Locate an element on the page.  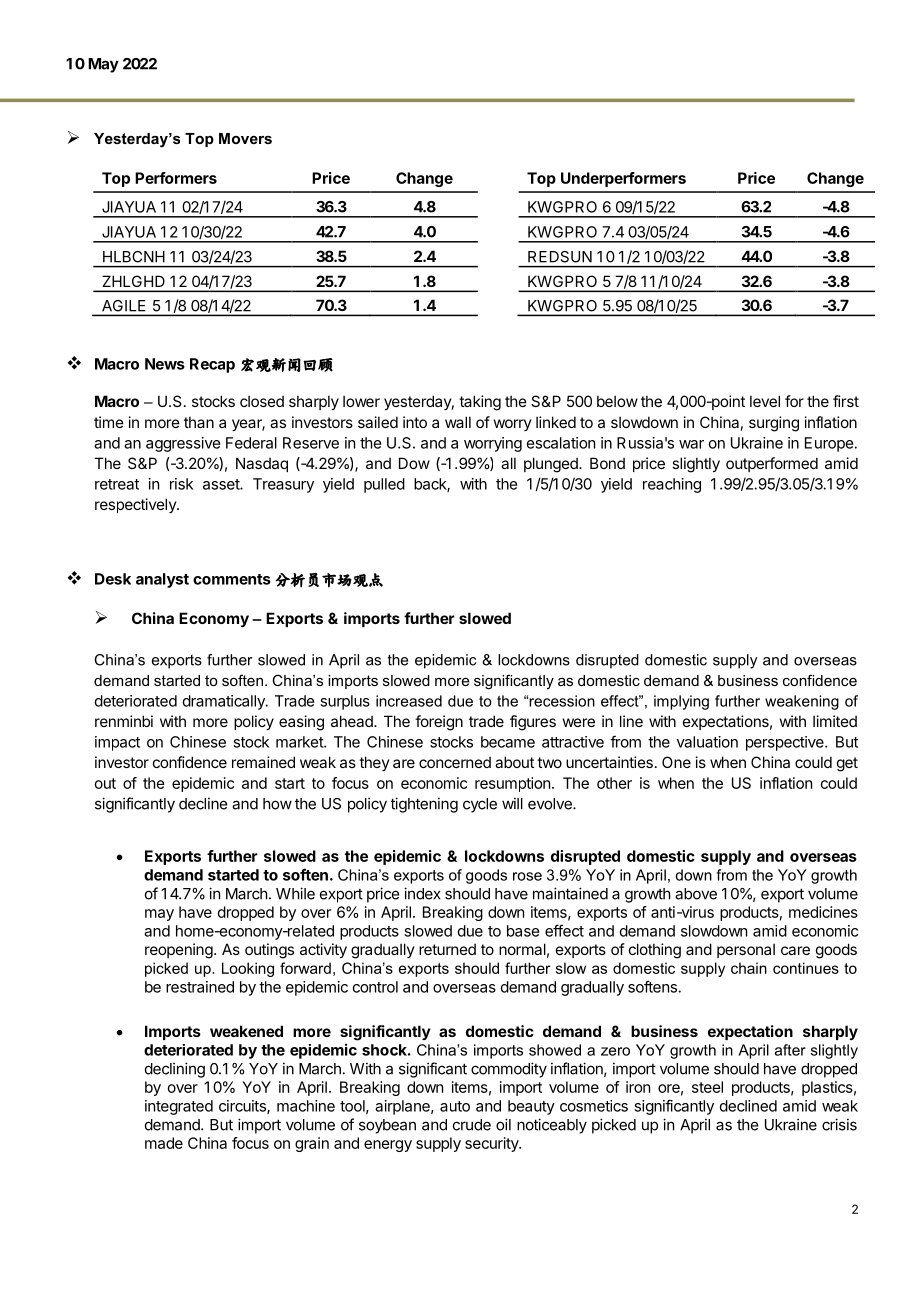
foreign is located at coordinates (439, 723).
